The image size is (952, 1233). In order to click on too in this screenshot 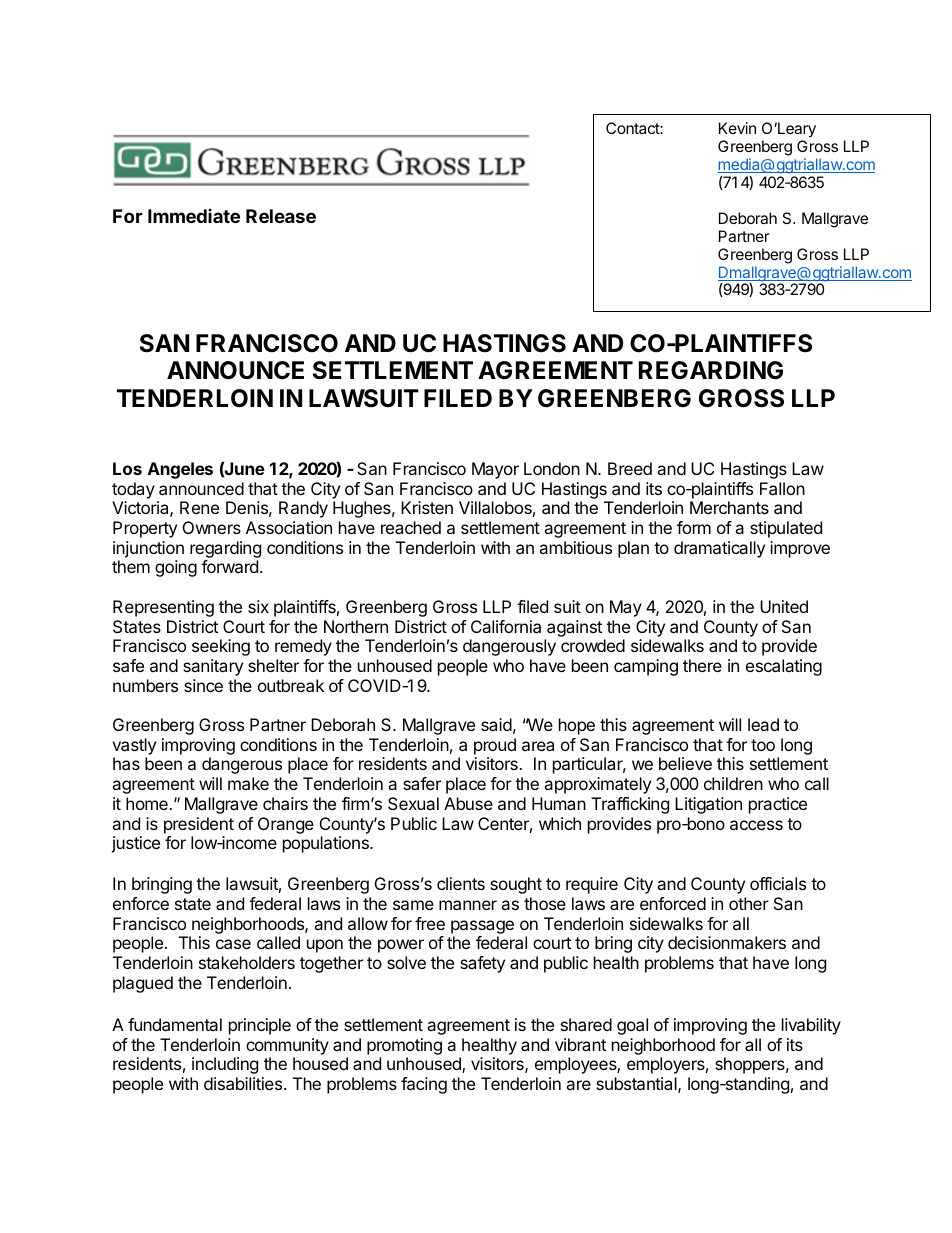, I will do `click(763, 745)`.
